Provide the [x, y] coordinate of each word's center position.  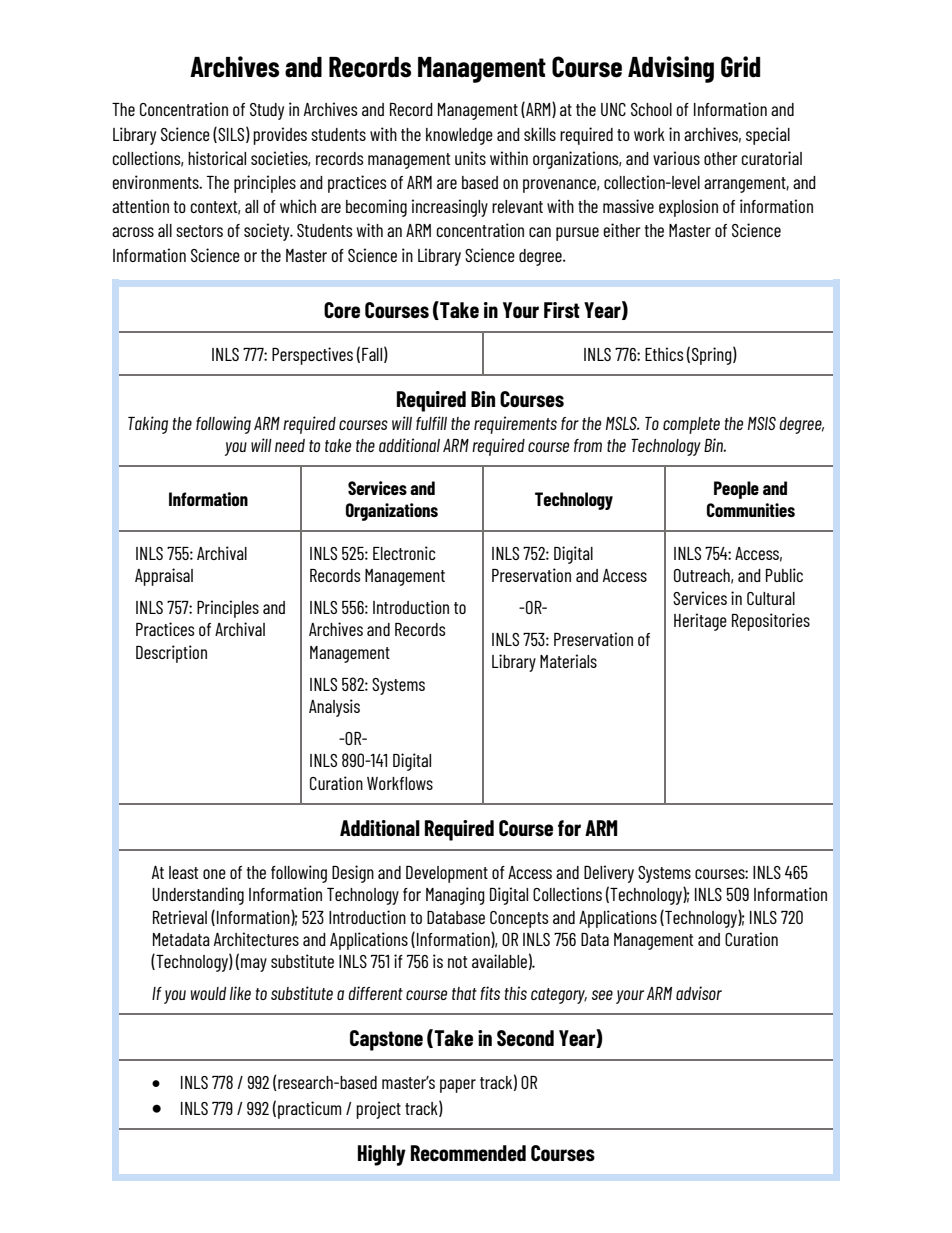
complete [691, 425]
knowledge [459, 136]
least [183, 872]
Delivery [609, 874]
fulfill [431, 423]
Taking [148, 425]
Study [267, 111]
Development [447, 874]
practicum [309, 1110]
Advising [671, 69]
